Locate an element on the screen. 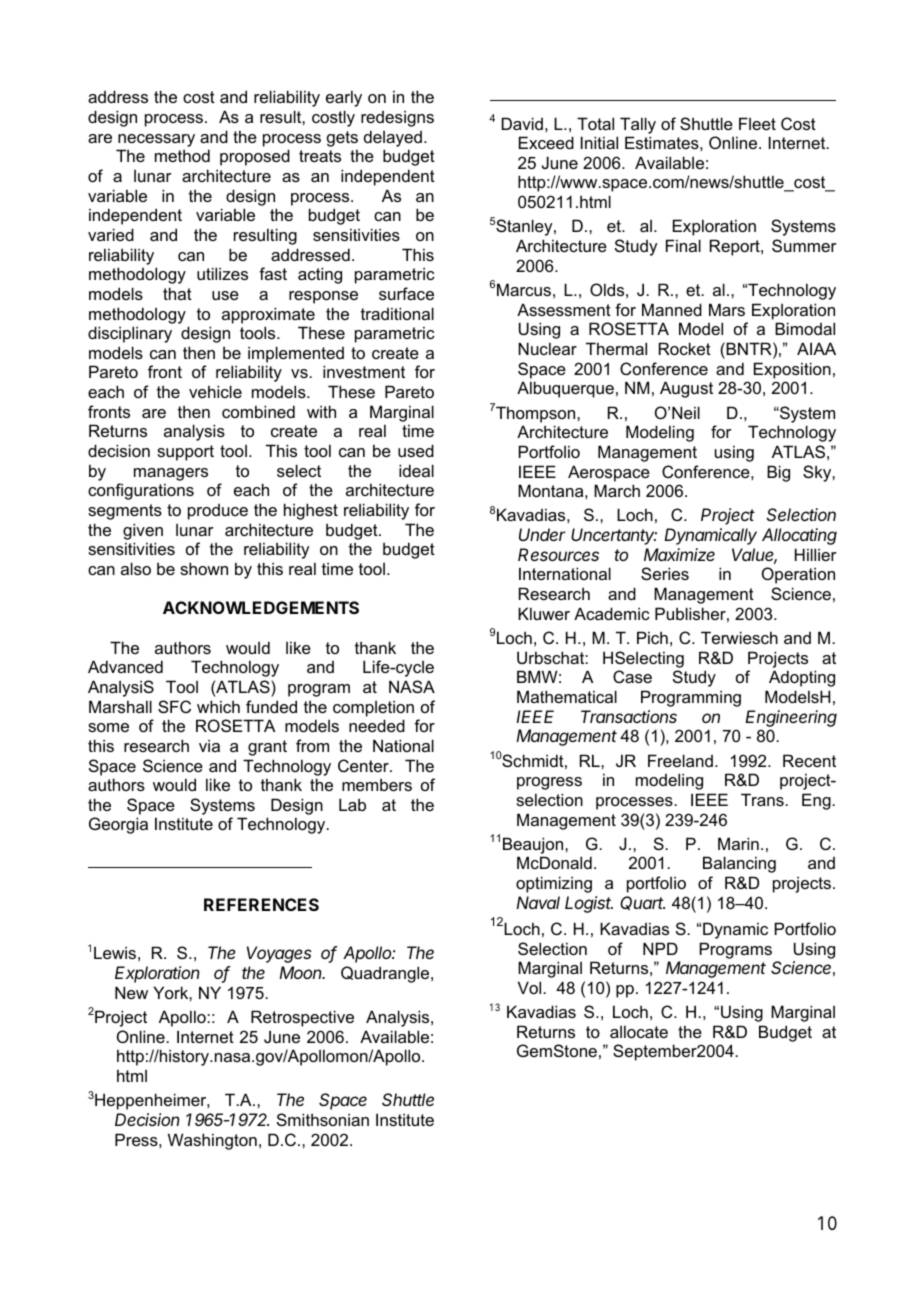 The width and height of the screenshot is (924, 1308). David is located at coordinates (522, 123).
